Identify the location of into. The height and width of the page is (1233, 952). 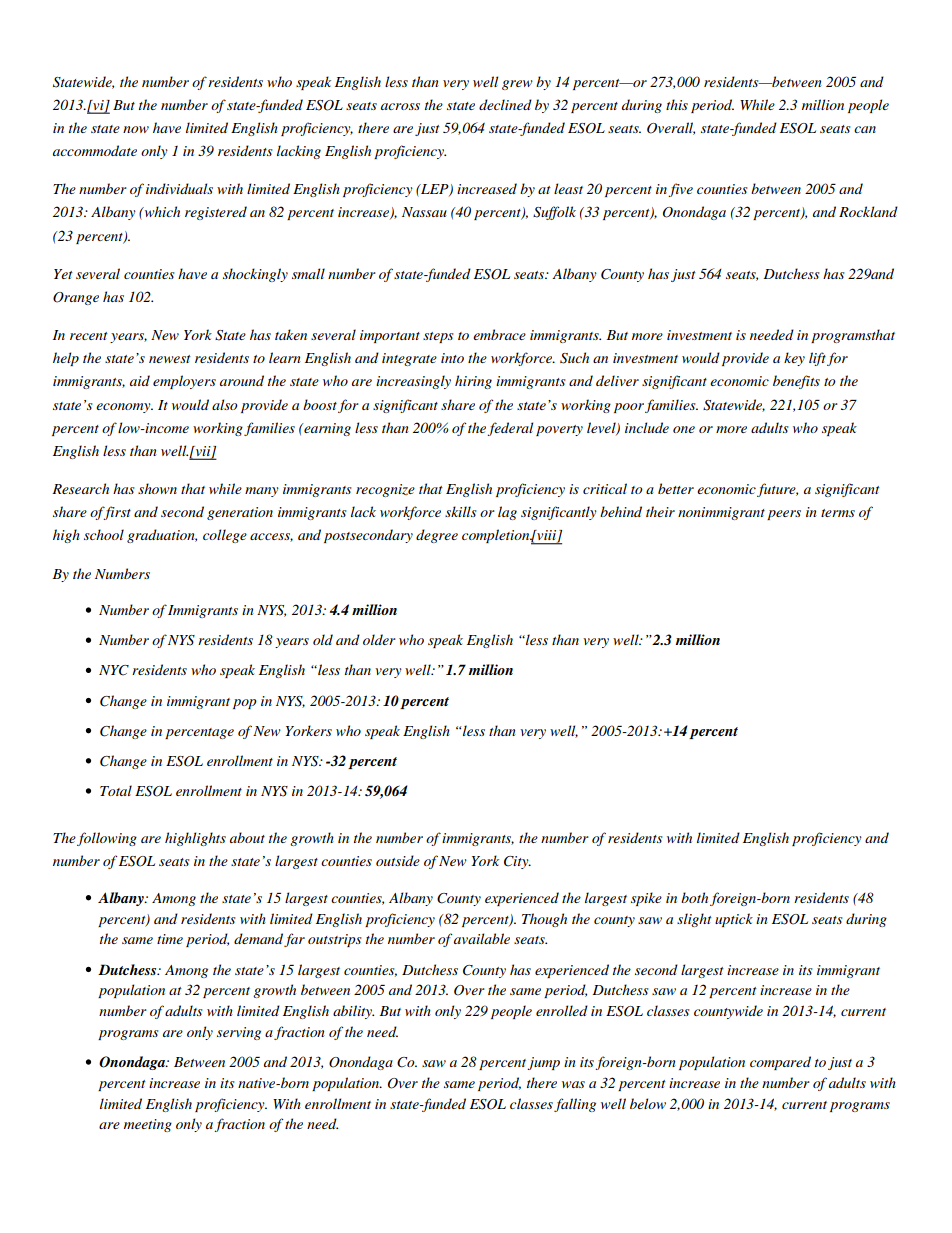
(452, 358).
